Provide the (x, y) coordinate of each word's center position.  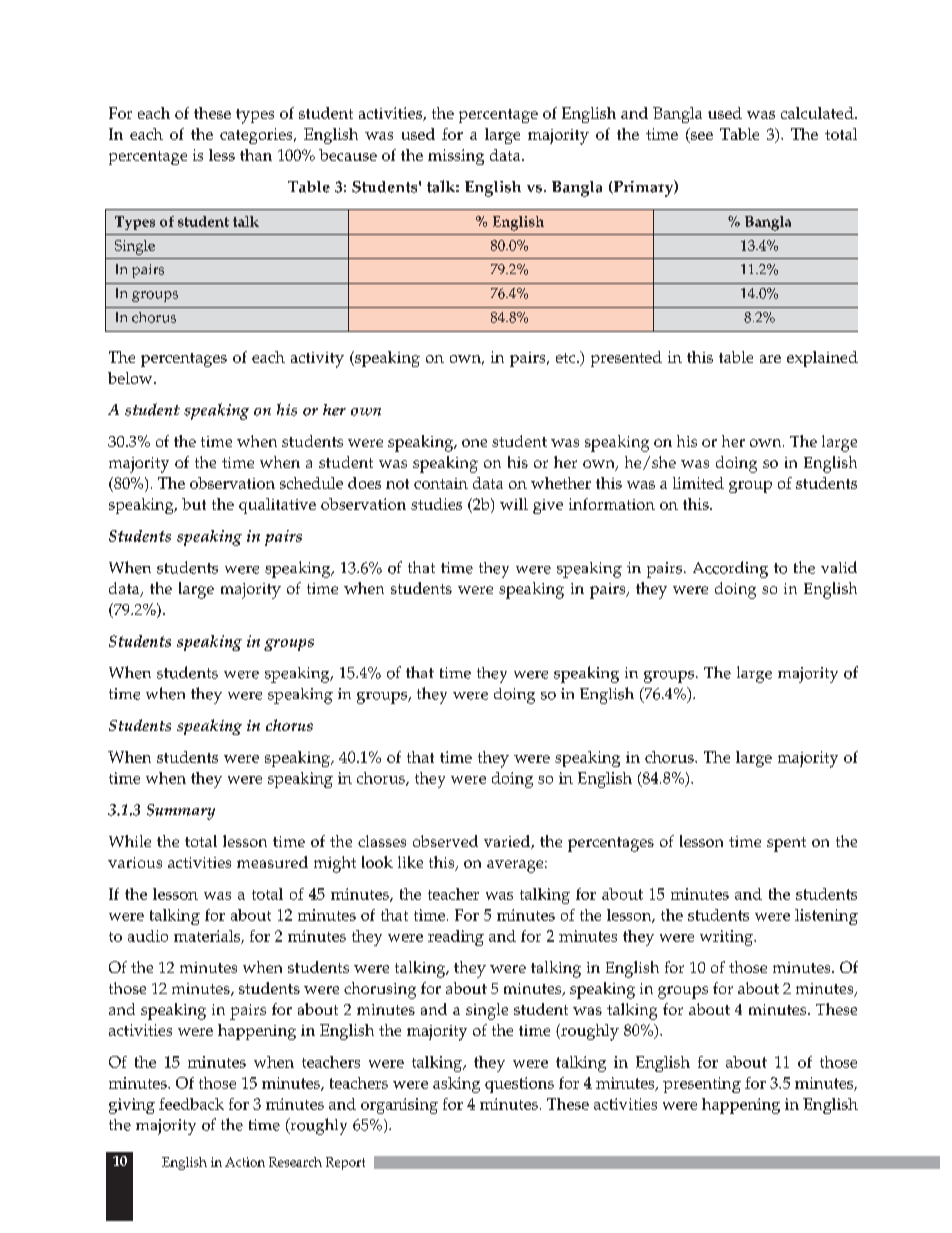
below (131, 378)
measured (272, 862)
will (514, 504)
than (256, 155)
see (701, 137)
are (770, 359)
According (730, 569)
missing (456, 157)
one (474, 443)
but (194, 504)
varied (508, 842)
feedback (191, 1104)
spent (786, 844)
